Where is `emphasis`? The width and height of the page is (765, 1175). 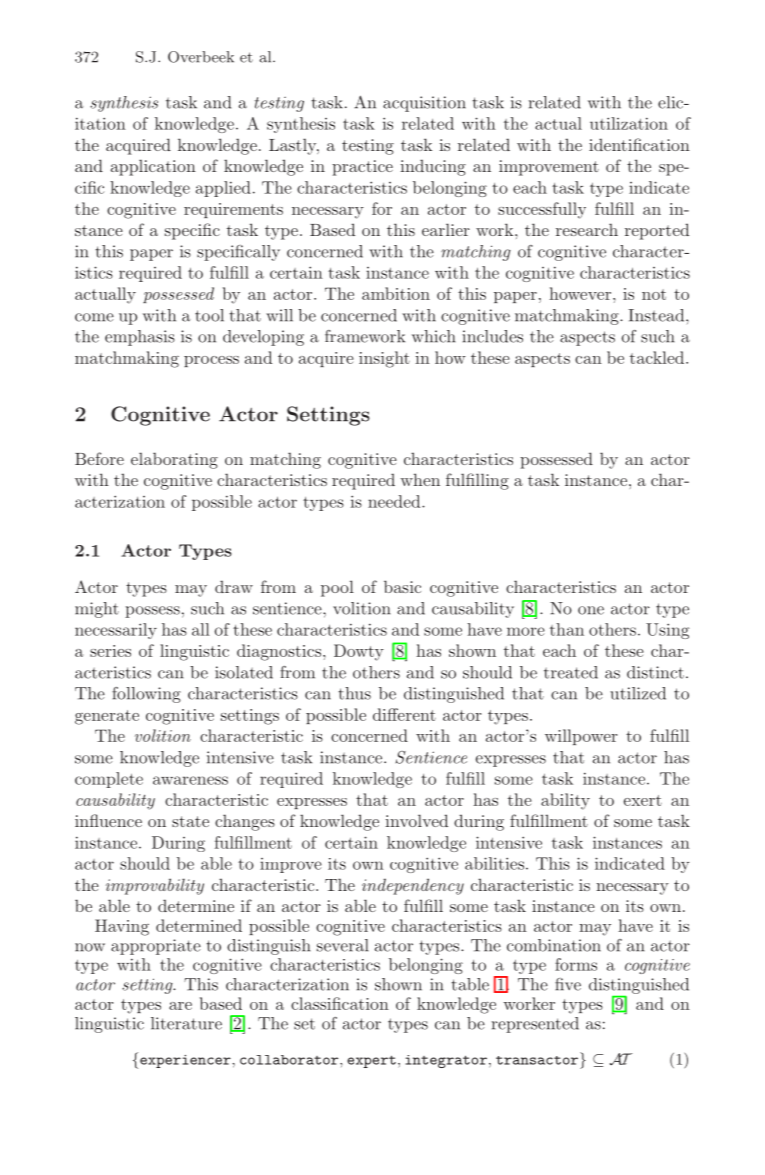 emphasis is located at coordinates (140, 338).
